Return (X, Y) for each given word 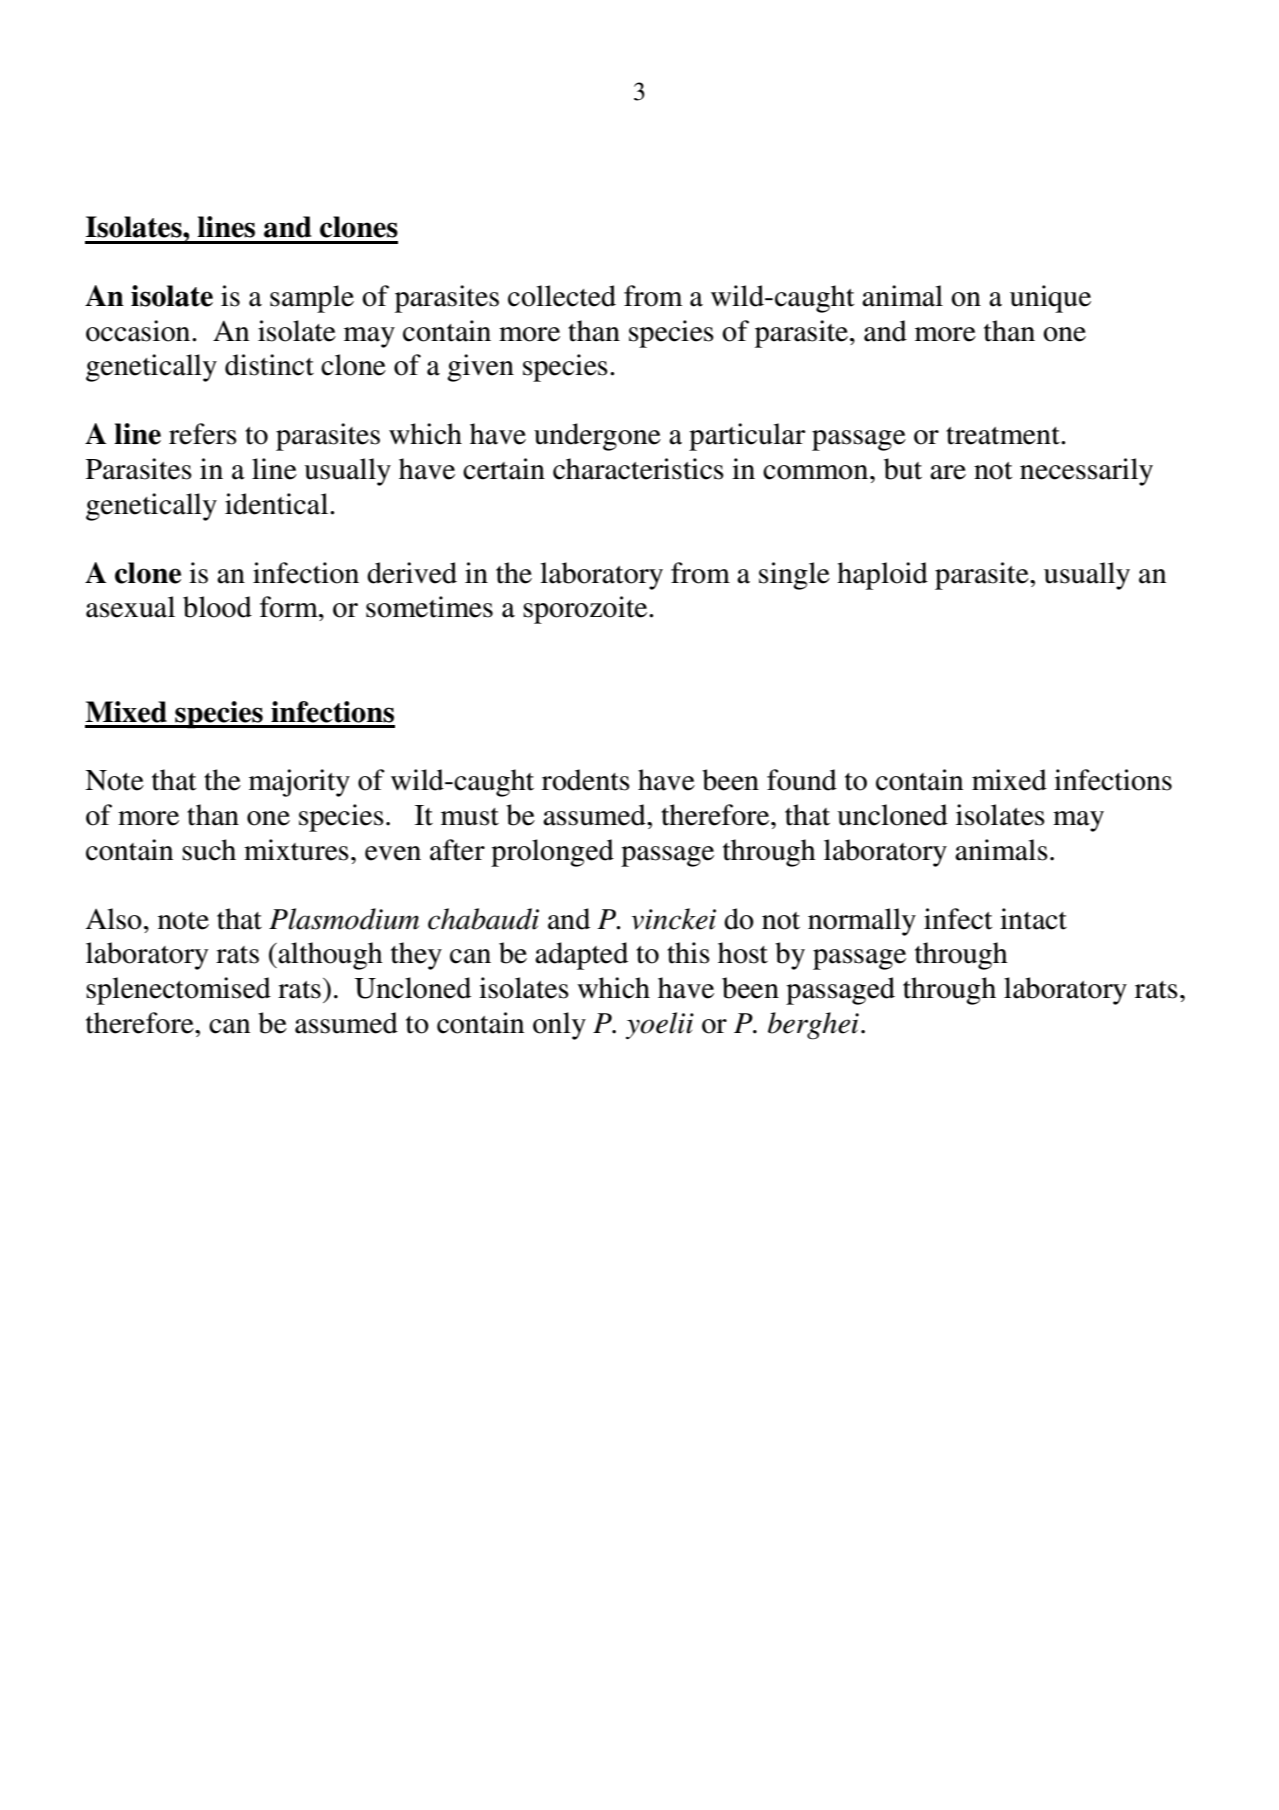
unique (1050, 299)
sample (312, 299)
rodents (586, 780)
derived (412, 573)
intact (1033, 919)
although (329, 956)
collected (562, 296)
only (559, 1026)
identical (278, 504)
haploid (882, 576)
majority (299, 783)
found (802, 780)
